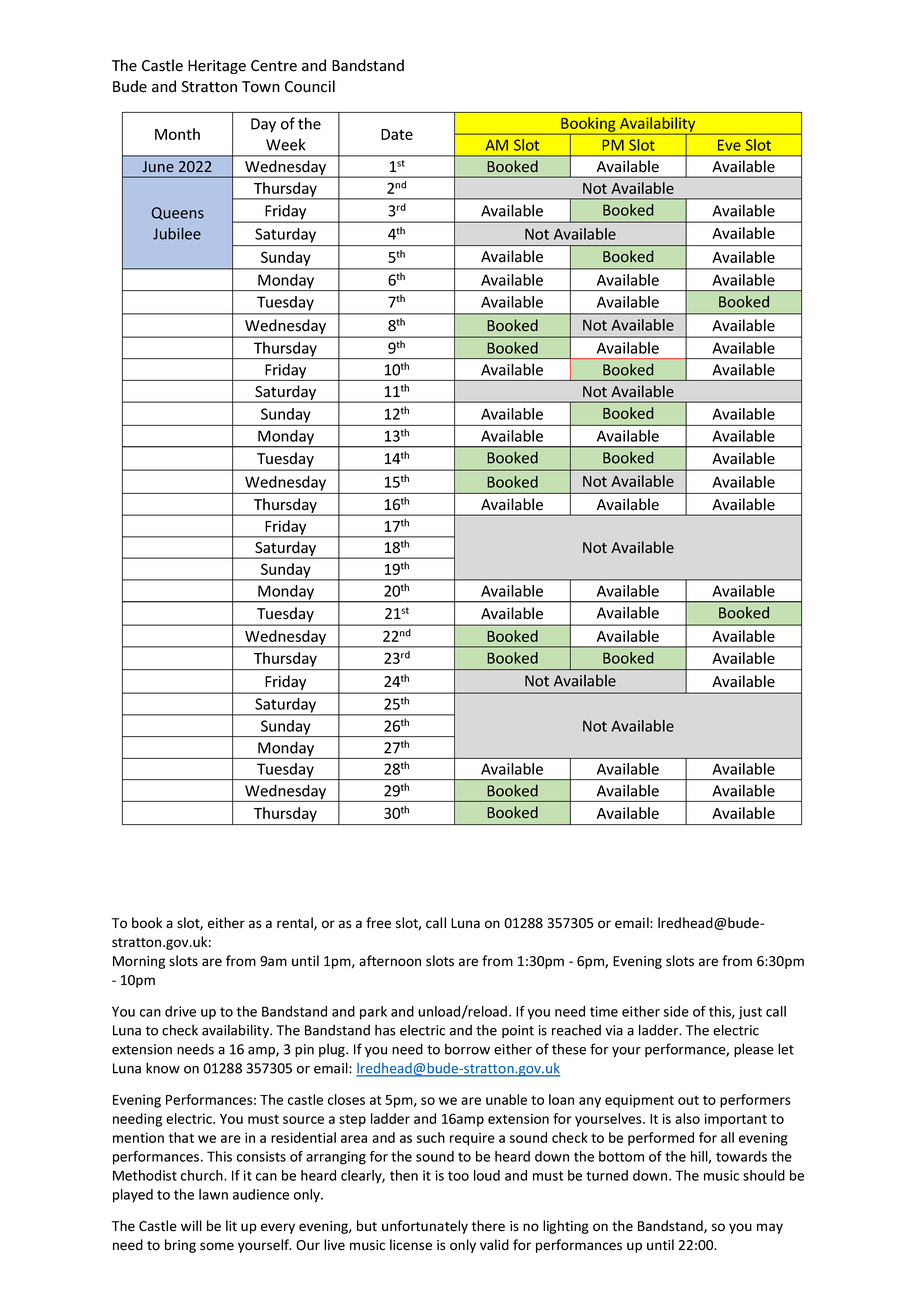  Describe the element at coordinates (213, 1194) in the screenshot. I see `lawn` at that location.
